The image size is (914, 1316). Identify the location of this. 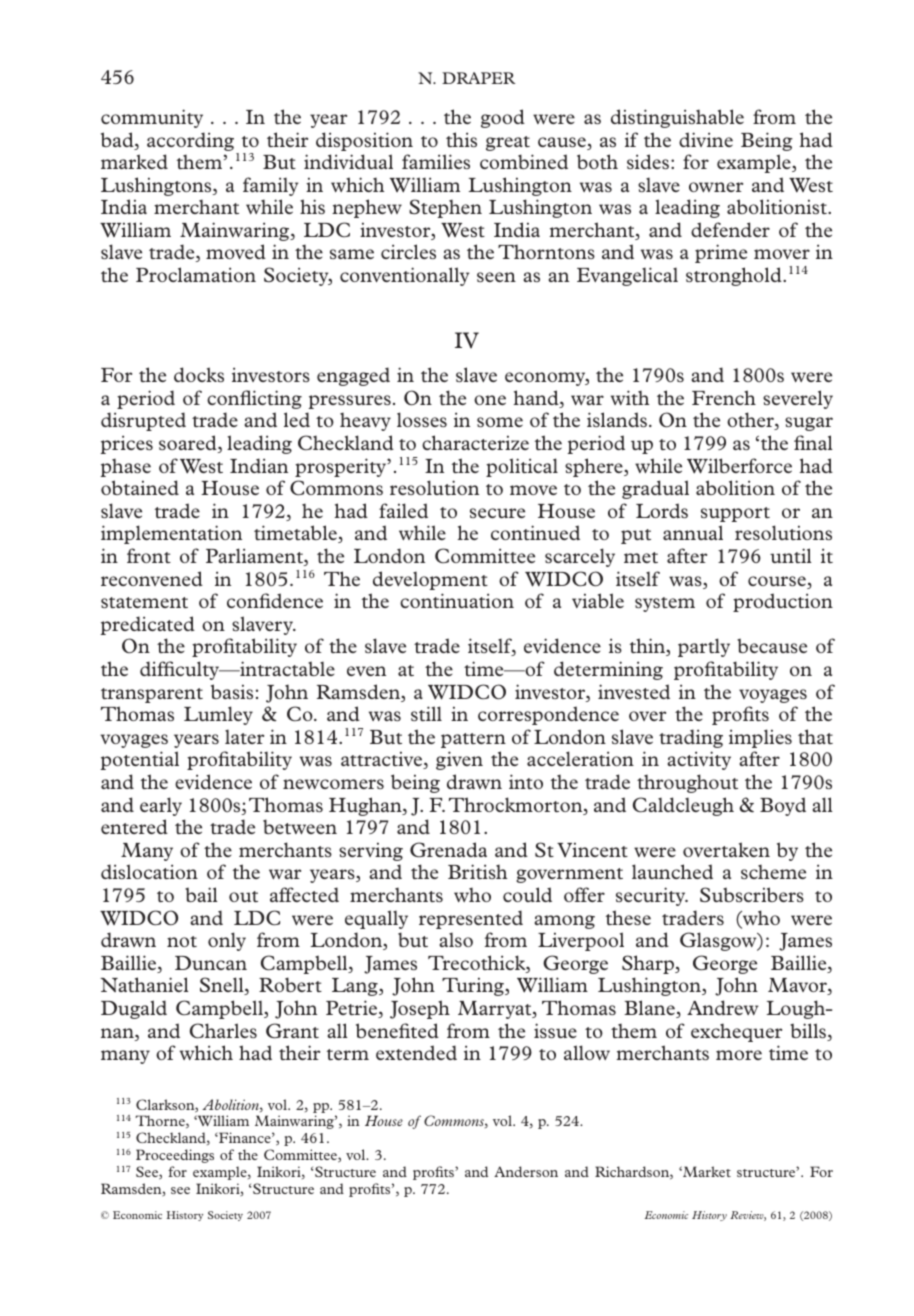
(461, 139).
